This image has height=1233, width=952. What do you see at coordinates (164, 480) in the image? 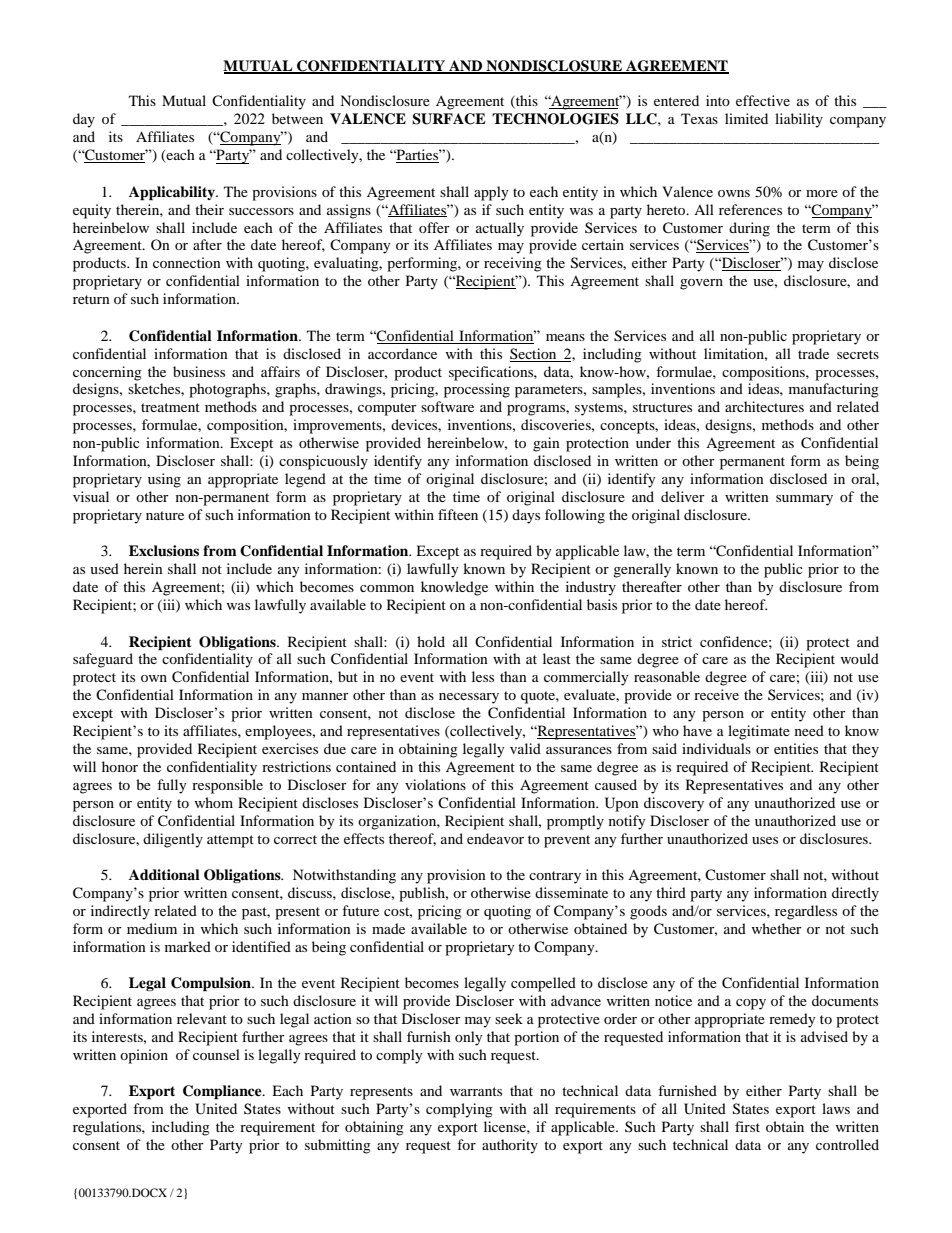
I see `using` at bounding box center [164, 480].
